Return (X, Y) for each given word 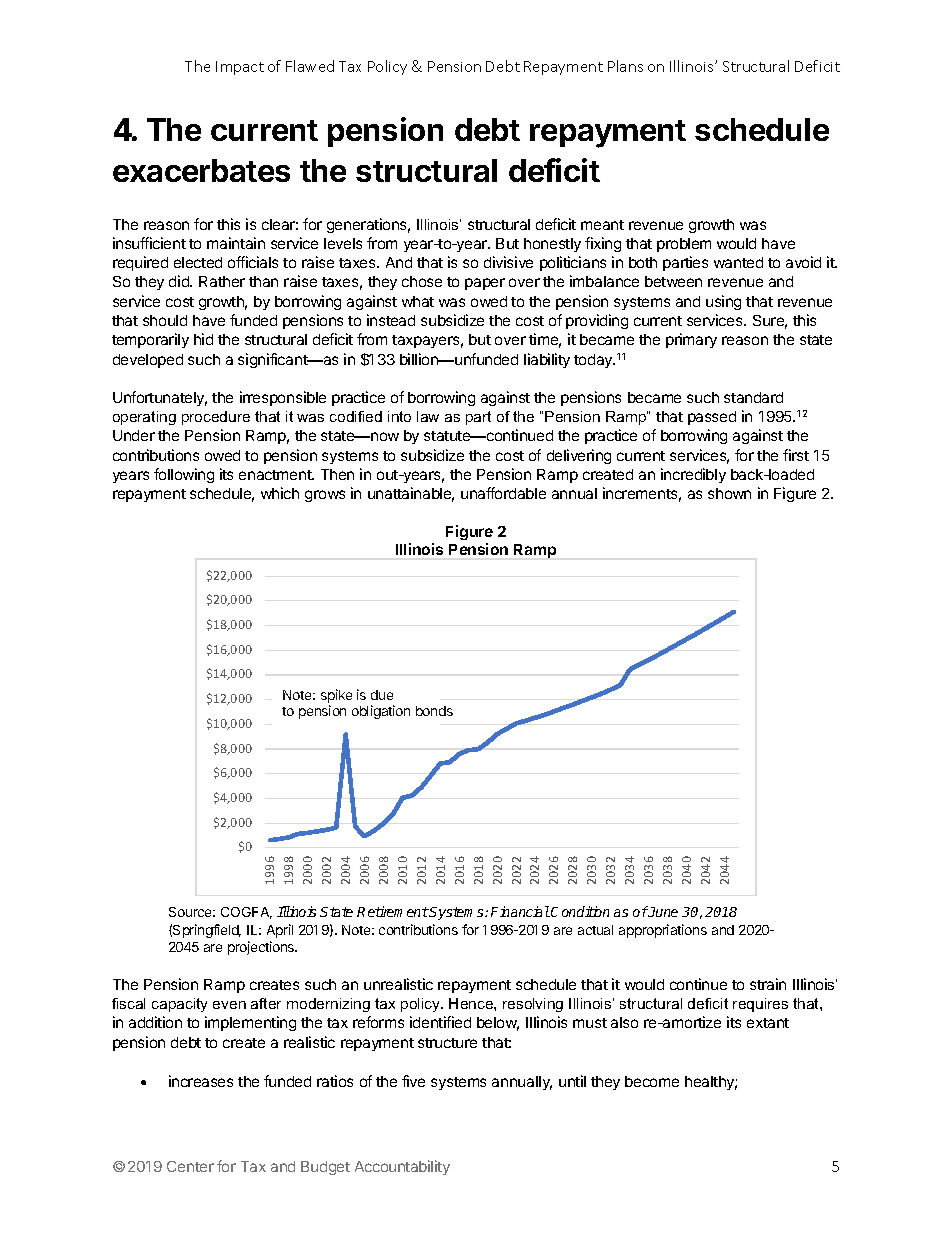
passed (712, 418)
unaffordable (503, 493)
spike (336, 696)
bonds (434, 711)
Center (190, 1166)
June (662, 911)
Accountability (402, 1167)
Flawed (310, 66)
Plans (625, 66)
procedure (216, 418)
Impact (240, 68)
